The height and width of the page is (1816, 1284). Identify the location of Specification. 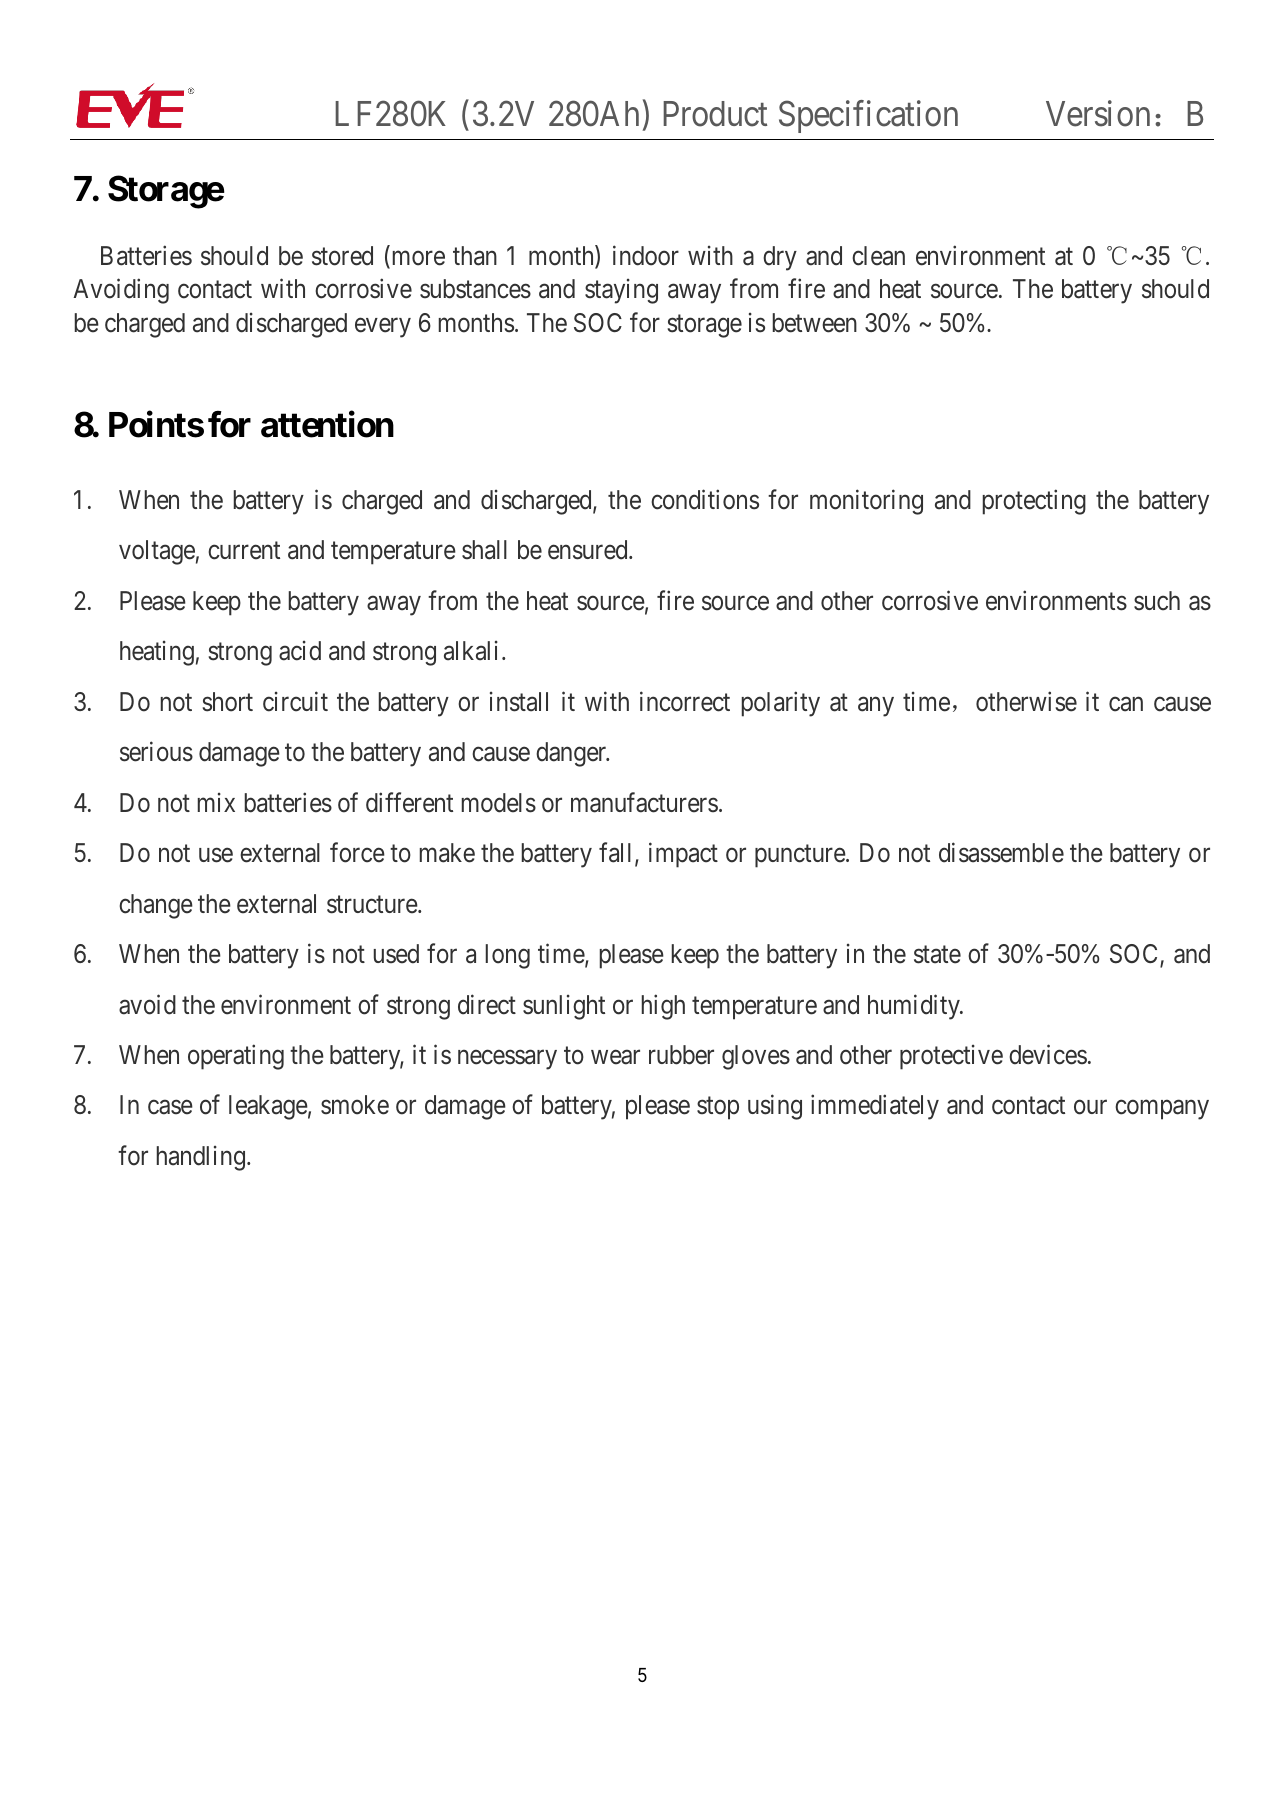
(868, 117).
